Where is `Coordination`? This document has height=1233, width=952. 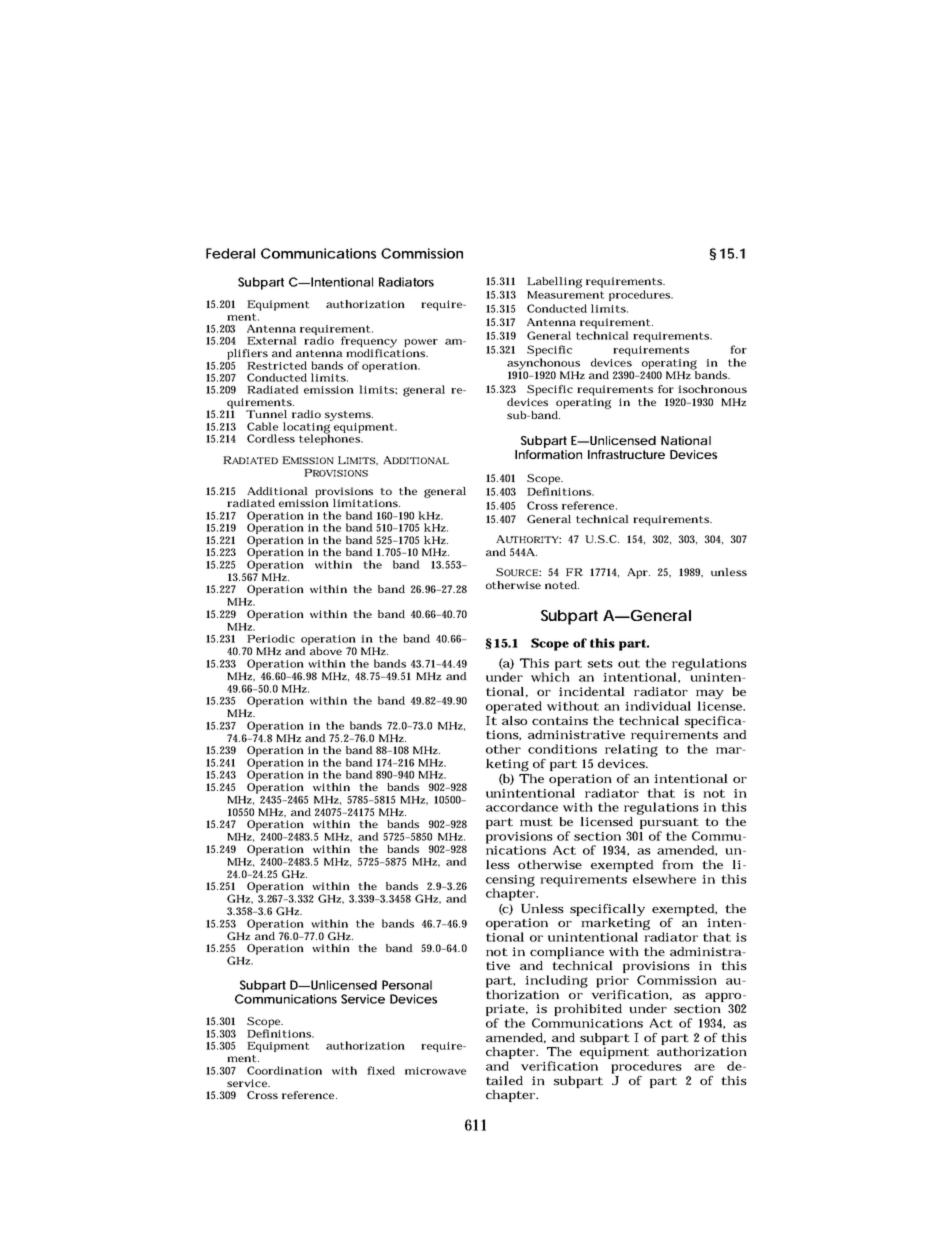 Coordination is located at coordinates (284, 1070).
